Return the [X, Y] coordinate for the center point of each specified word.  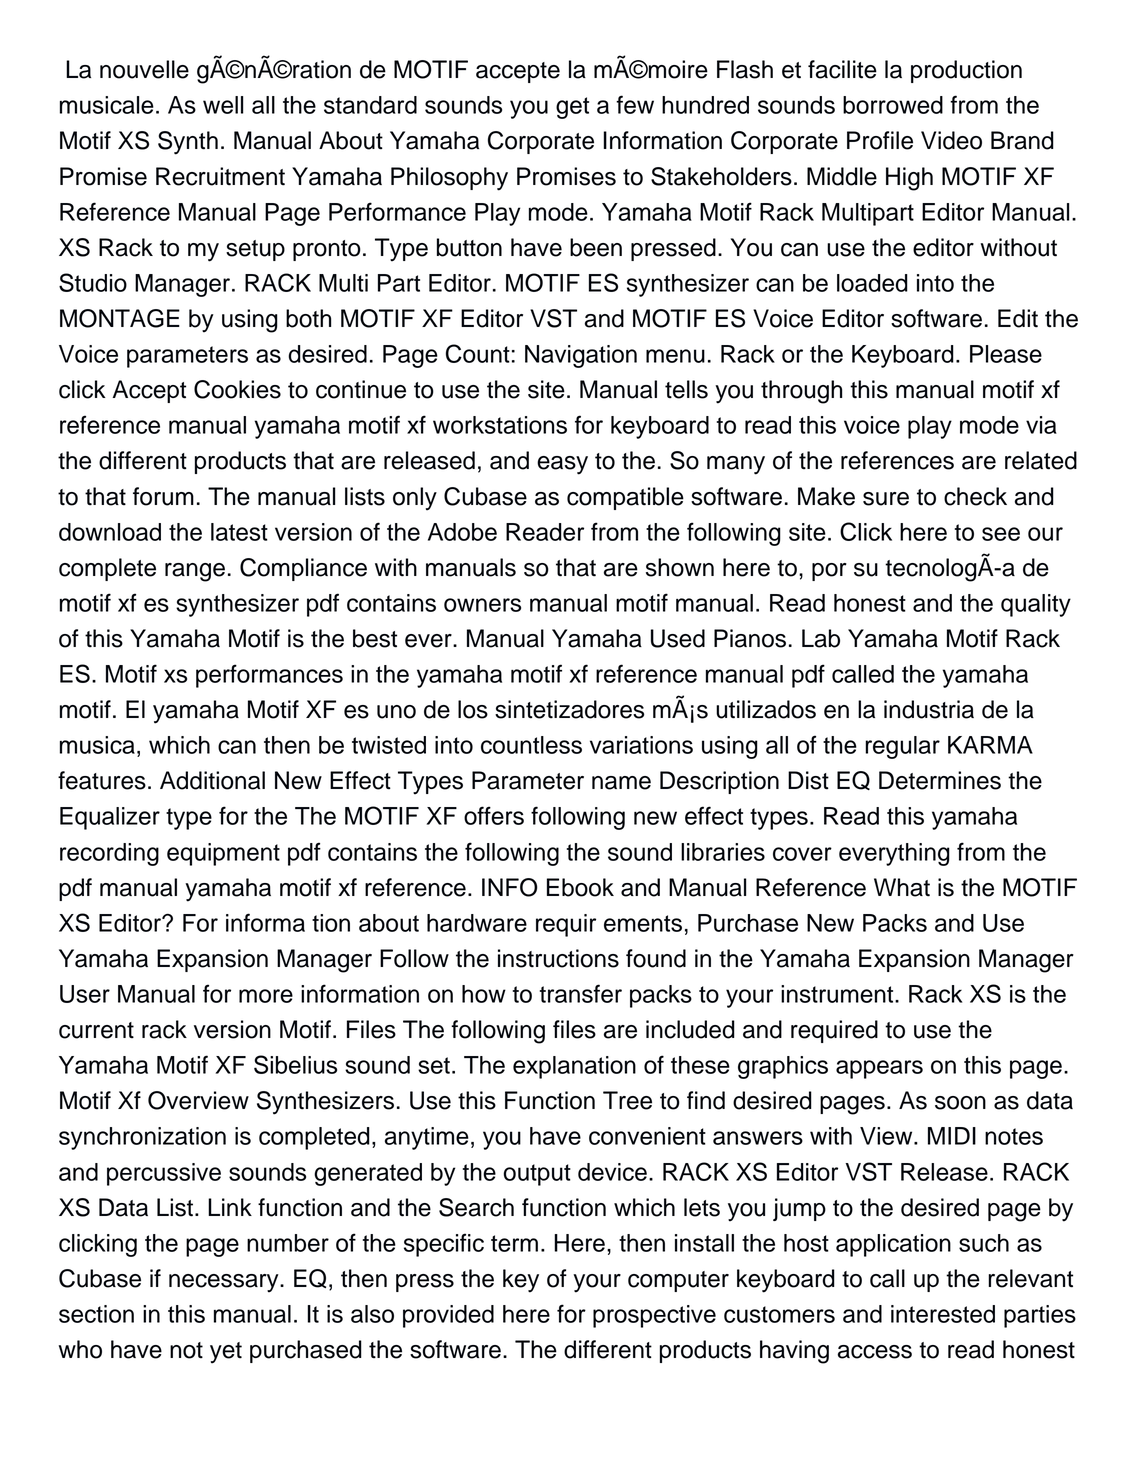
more [266, 996]
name [621, 783]
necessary [225, 1283]
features [102, 780]
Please [1006, 354]
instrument [838, 994]
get [572, 108]
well [223, 105]
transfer [581, 993]
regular [902, 747]
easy [562, 465]
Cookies [237, 389]
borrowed [893, 105]
